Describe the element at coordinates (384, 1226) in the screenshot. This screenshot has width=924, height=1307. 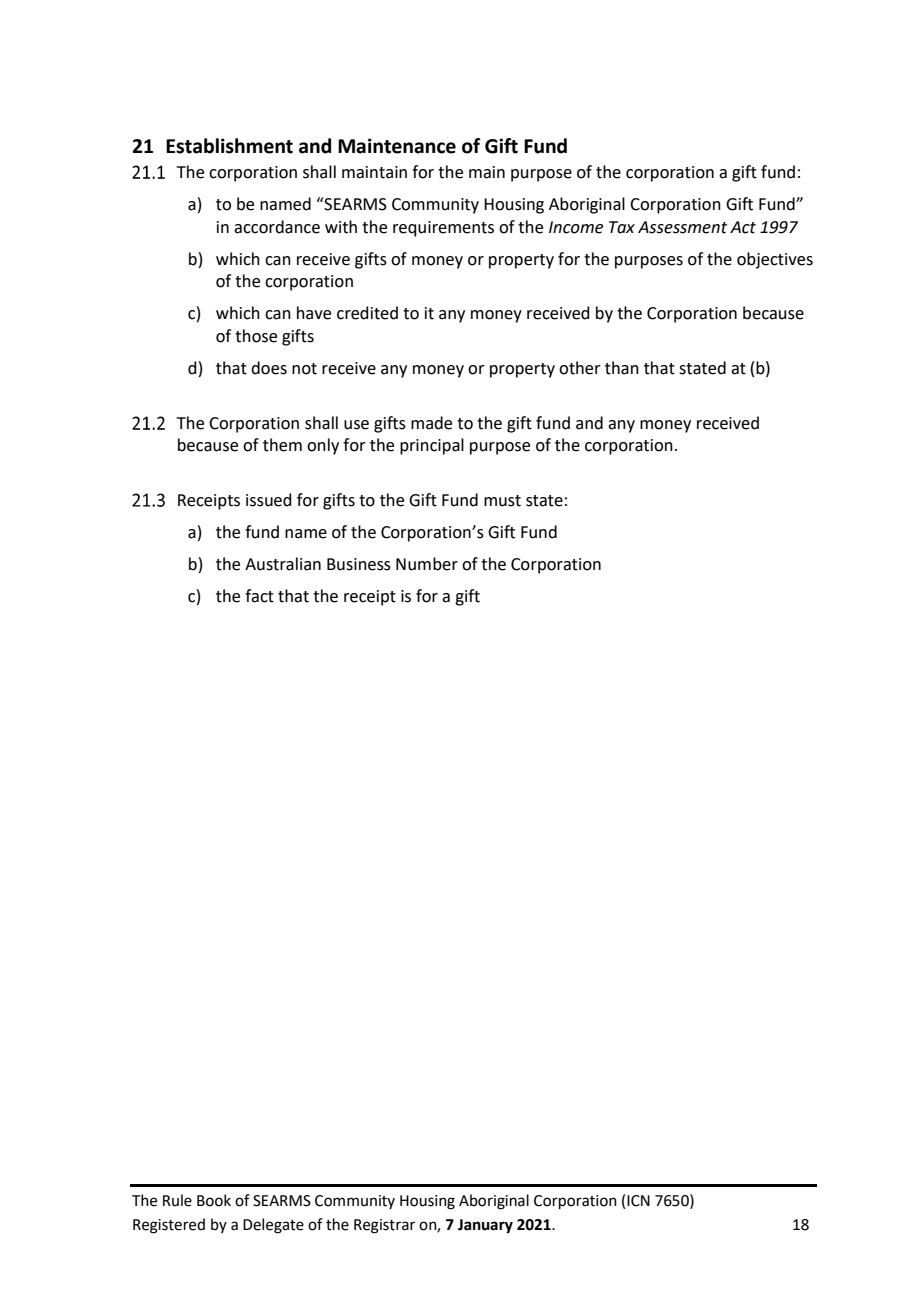
I see `Registrar` at that location.
